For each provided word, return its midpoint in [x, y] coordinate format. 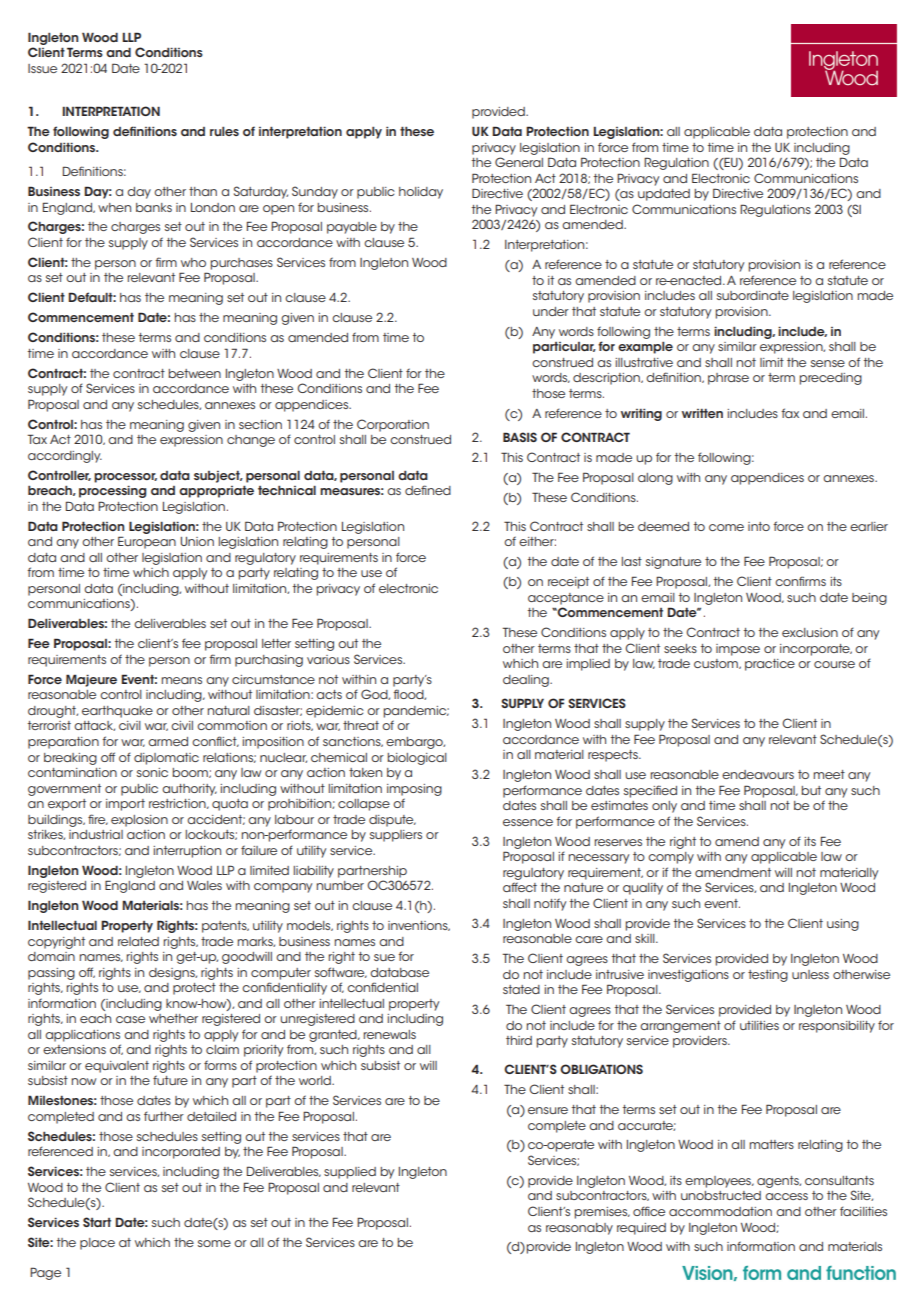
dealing [527, 681]
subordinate [753, 295]
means [182, 680]
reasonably [579, 1229]
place [97, 1244]
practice [770, 665]
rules [224, 131]
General [519, 162]
